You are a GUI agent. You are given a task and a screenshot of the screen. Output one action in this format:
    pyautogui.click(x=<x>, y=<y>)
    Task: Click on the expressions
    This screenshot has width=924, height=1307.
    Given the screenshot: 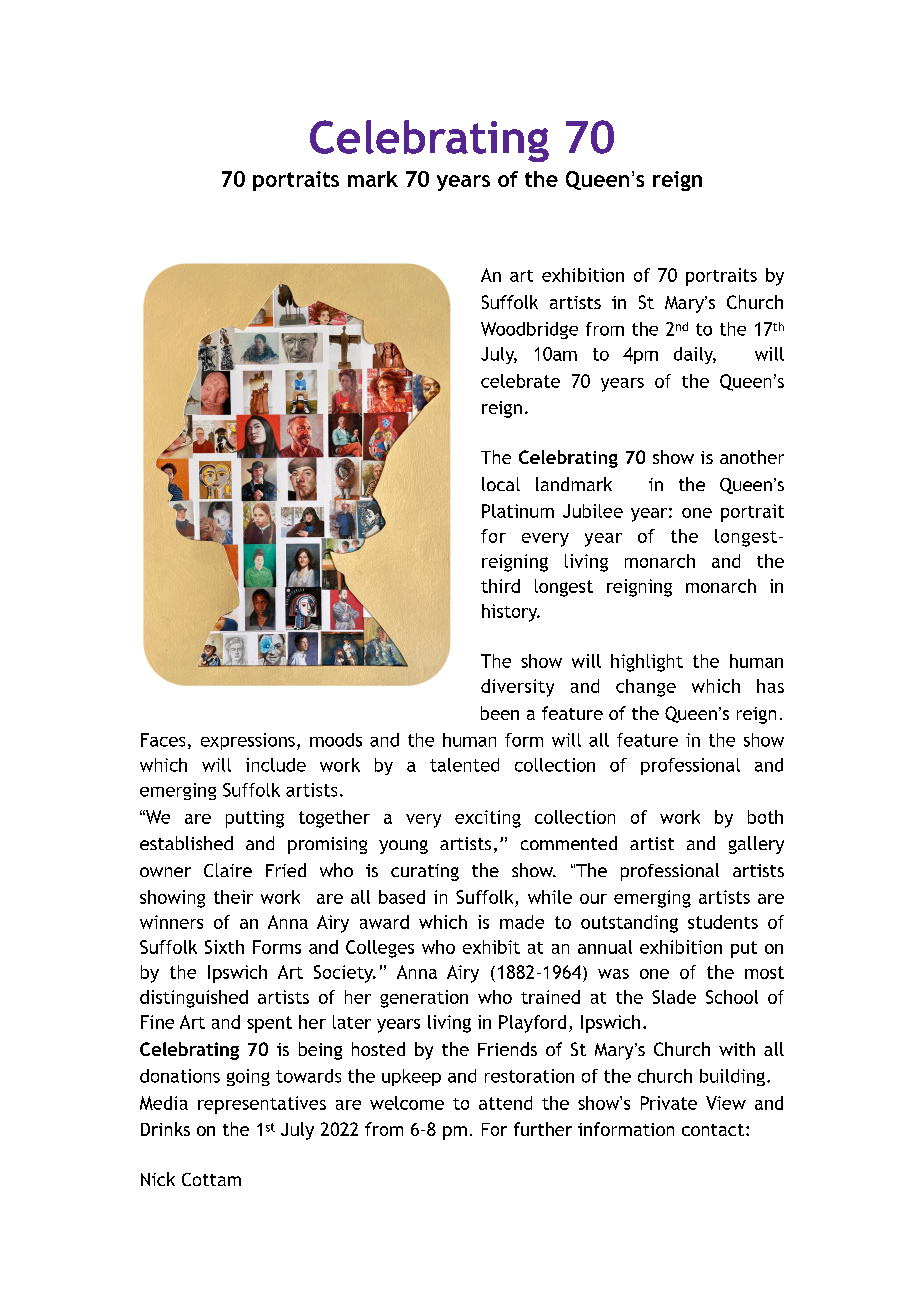 What is the action you would take?
    pyautogui.click(x=248, y=741)
